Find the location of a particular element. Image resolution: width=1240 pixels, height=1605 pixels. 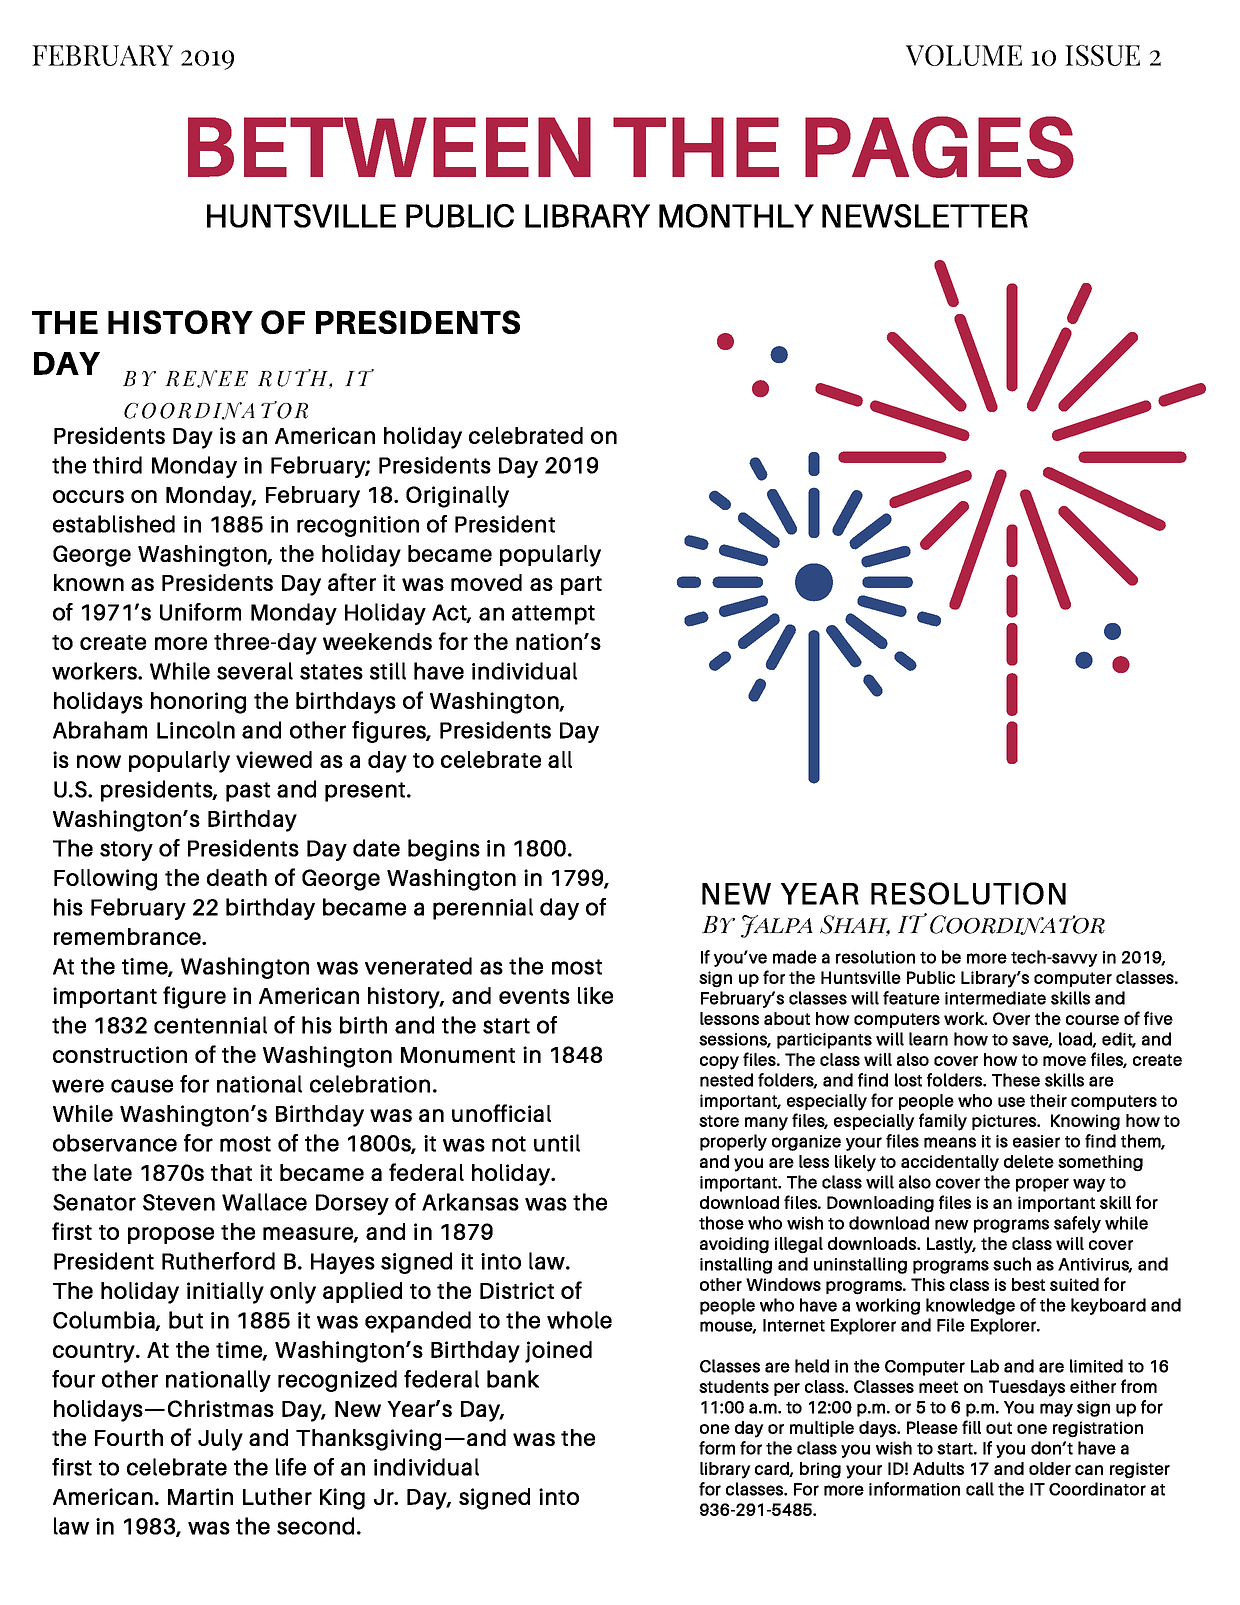

MONTHLY is located at coordinates (736, 216).
